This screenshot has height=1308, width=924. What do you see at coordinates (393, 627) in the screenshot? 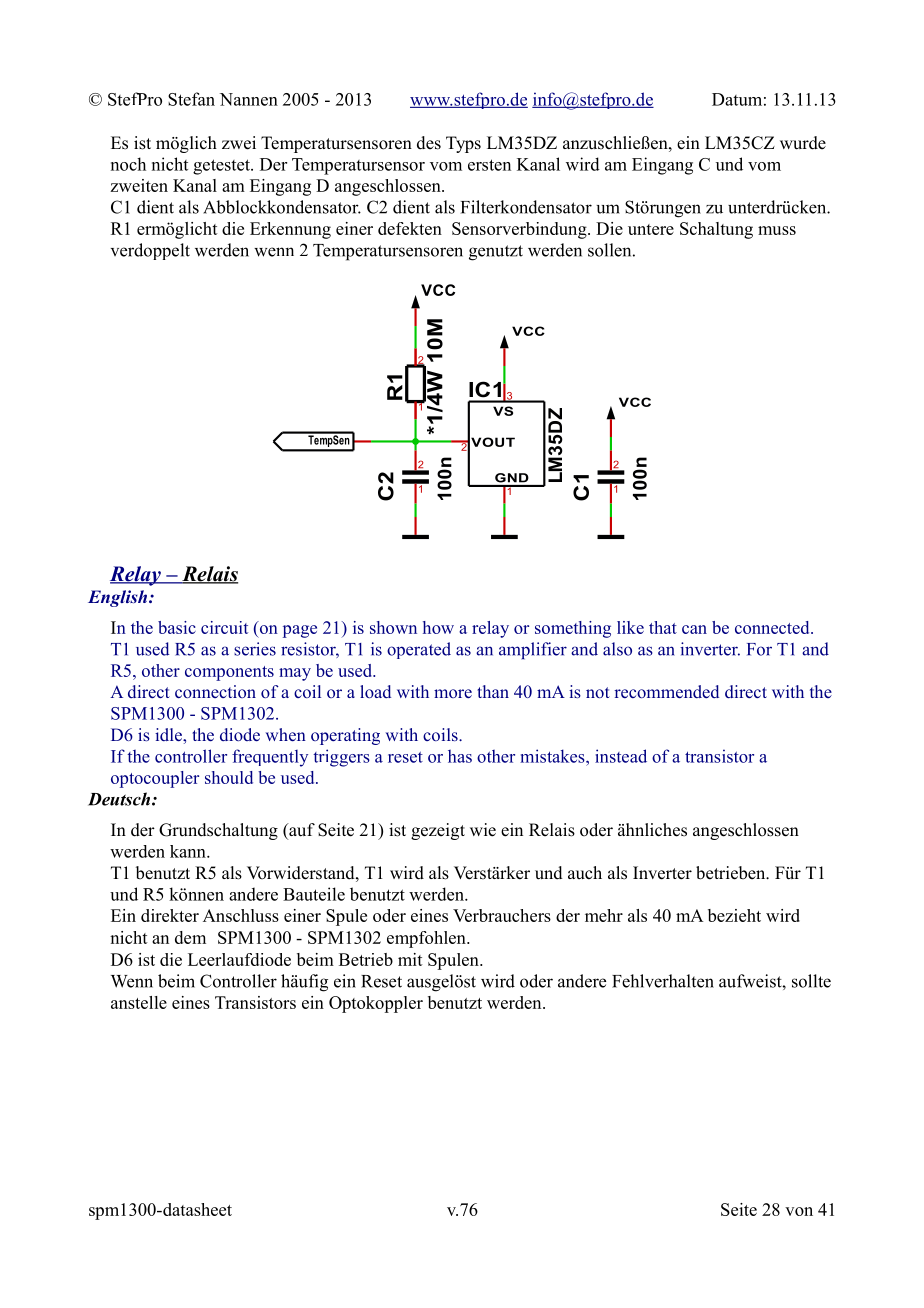
I see `shown` at bounding box center [393, 627].
